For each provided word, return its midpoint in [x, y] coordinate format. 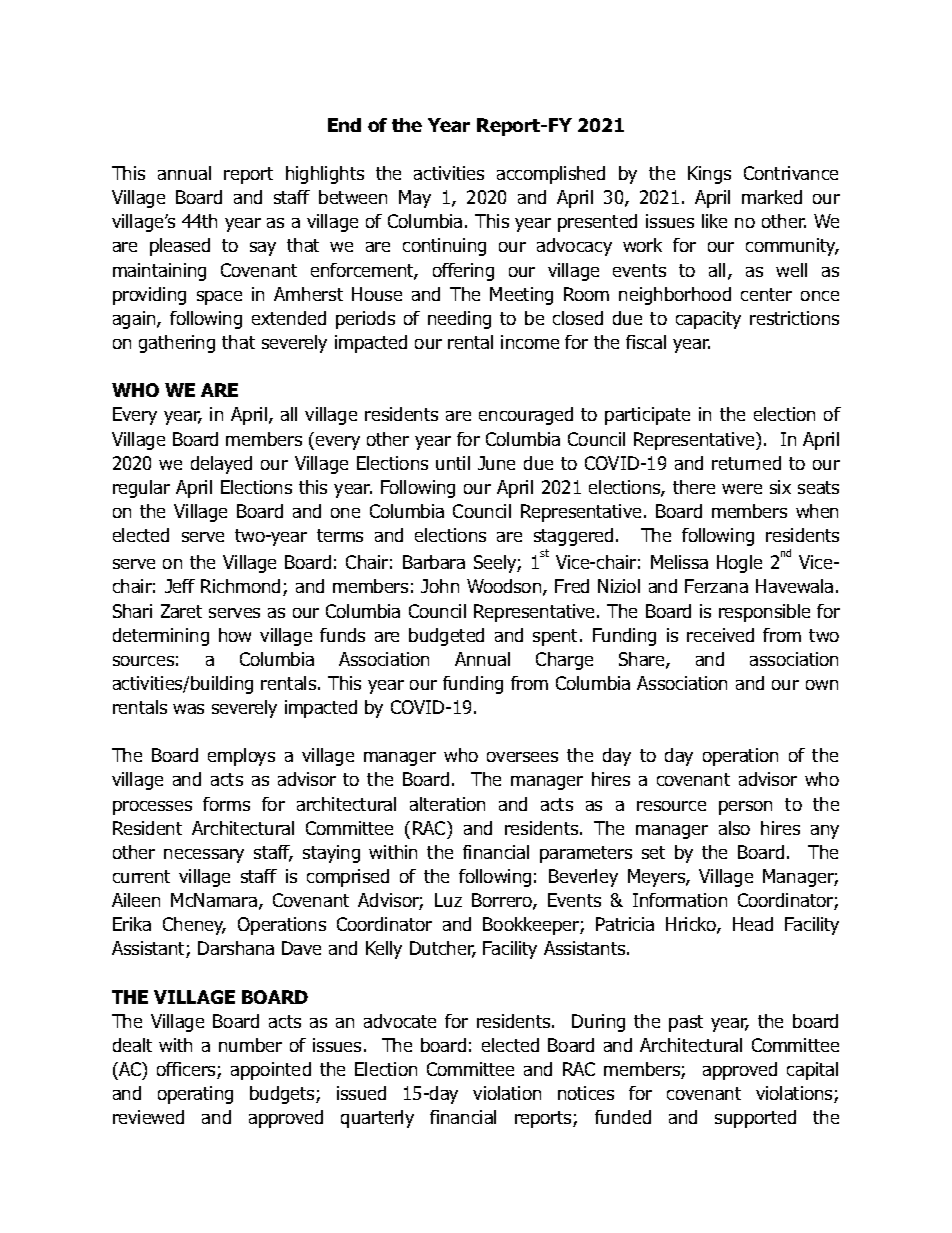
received [720, 635]
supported [755, 1119]
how [235, 635]
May [415, 199]
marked [772, 197]
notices [586, 1093]
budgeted [446, 637]
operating [195, 1095]
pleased [180, 247]
